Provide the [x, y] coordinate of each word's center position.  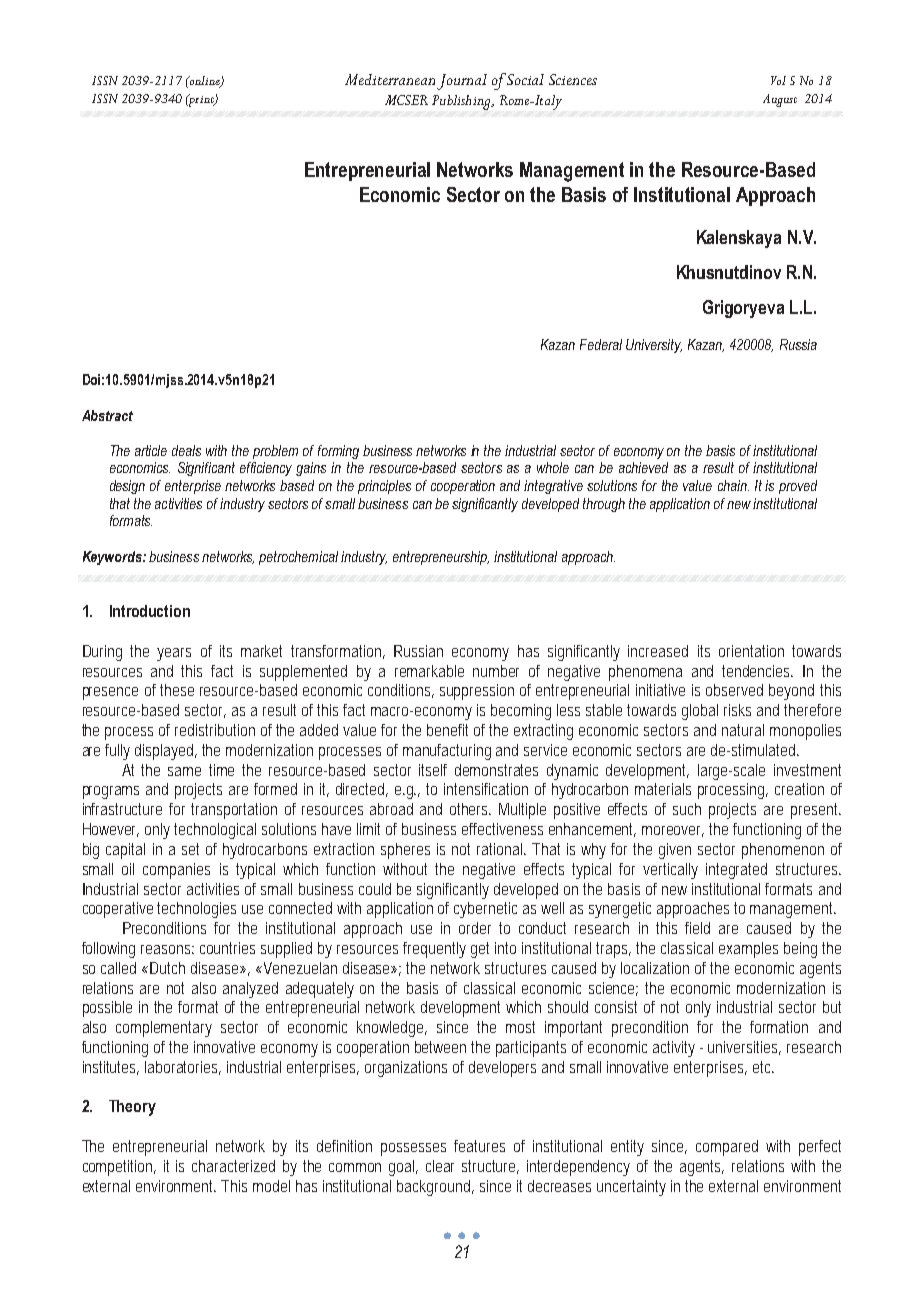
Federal [601, 344]
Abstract [107, 415]
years [174, 654]
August [780, 100]
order [475, 928]
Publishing [462, 102]
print [201, 100]
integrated [736, 871]
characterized [233, 1166]
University [654, 346]
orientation [751, 651]
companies [176, 871]
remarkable [429, 671]
